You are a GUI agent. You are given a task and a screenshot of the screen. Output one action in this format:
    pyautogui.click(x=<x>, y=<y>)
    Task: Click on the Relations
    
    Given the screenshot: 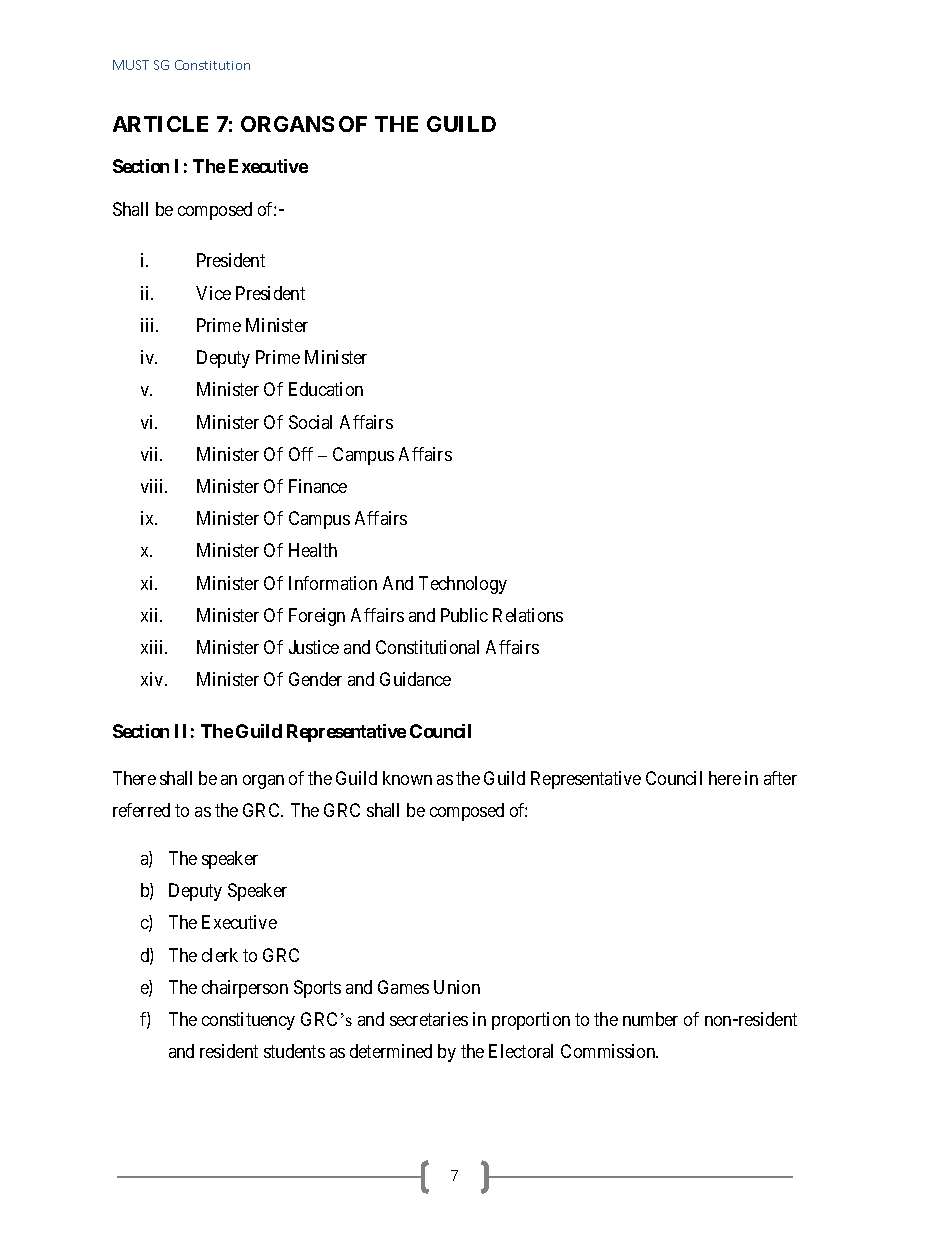 What is the action you would take?
    pyautogui.click(x=528, y=615)
